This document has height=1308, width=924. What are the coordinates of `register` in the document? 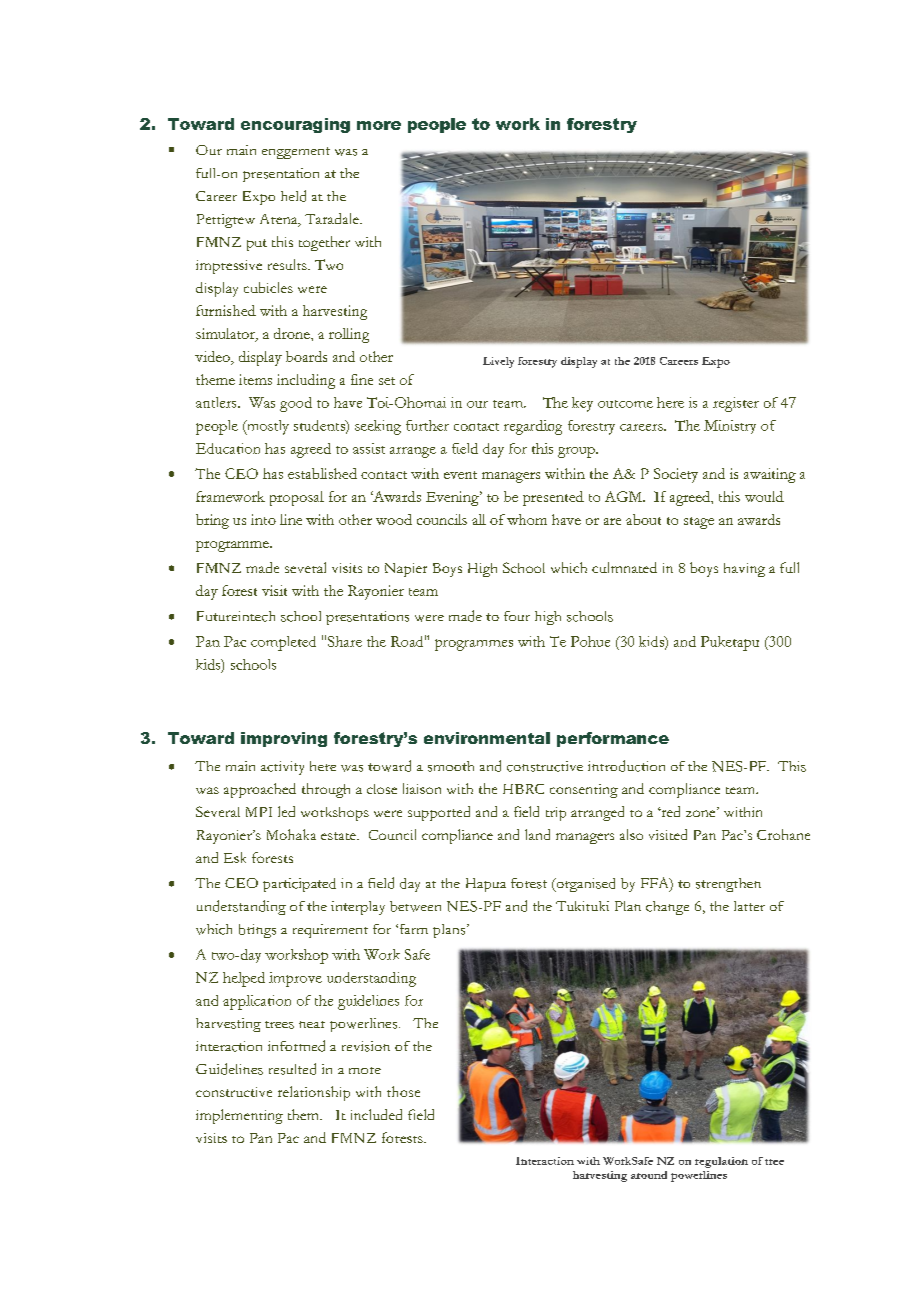 It's located at (736, 404).
